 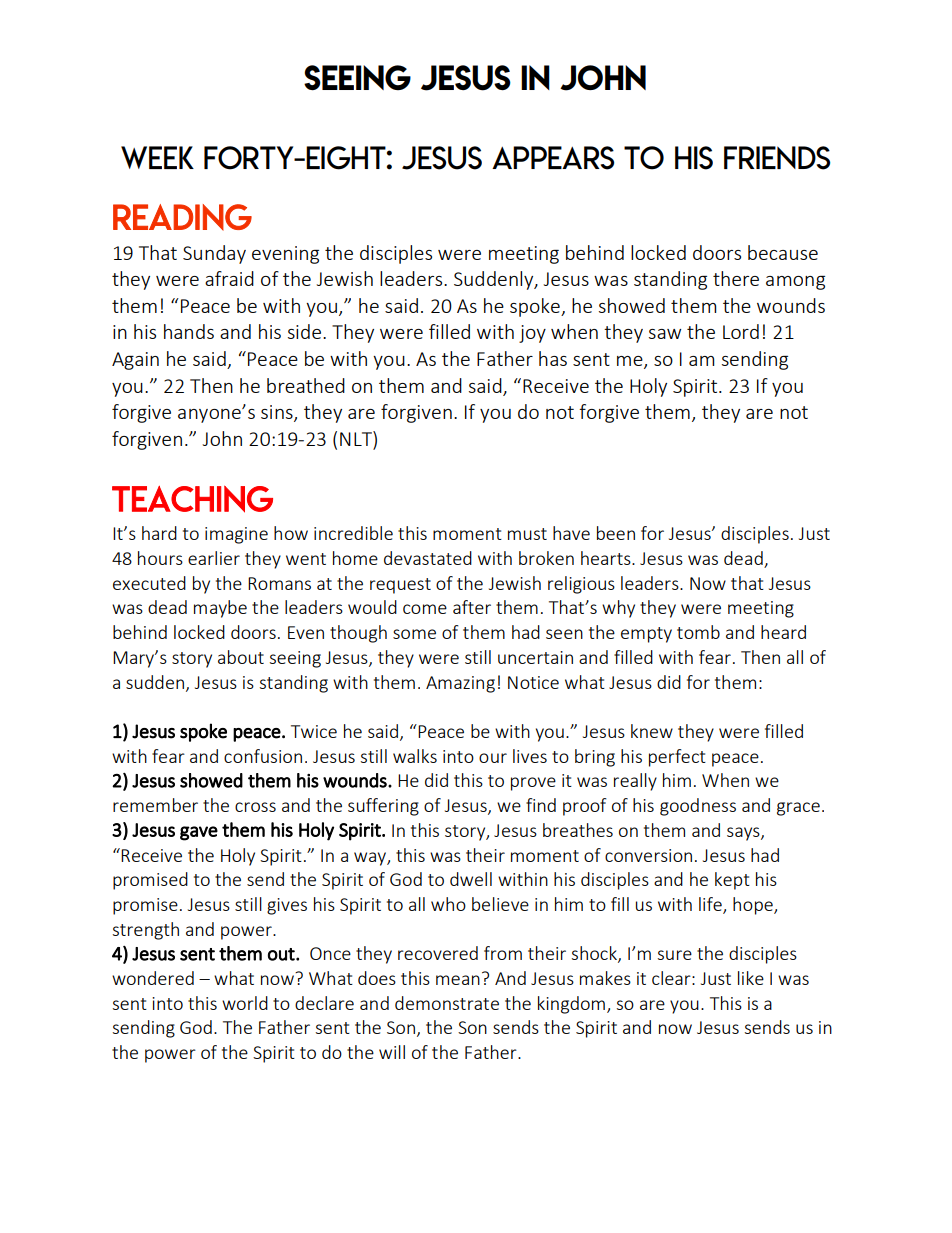 I want to click on world, so click(x=245, y=1003).
